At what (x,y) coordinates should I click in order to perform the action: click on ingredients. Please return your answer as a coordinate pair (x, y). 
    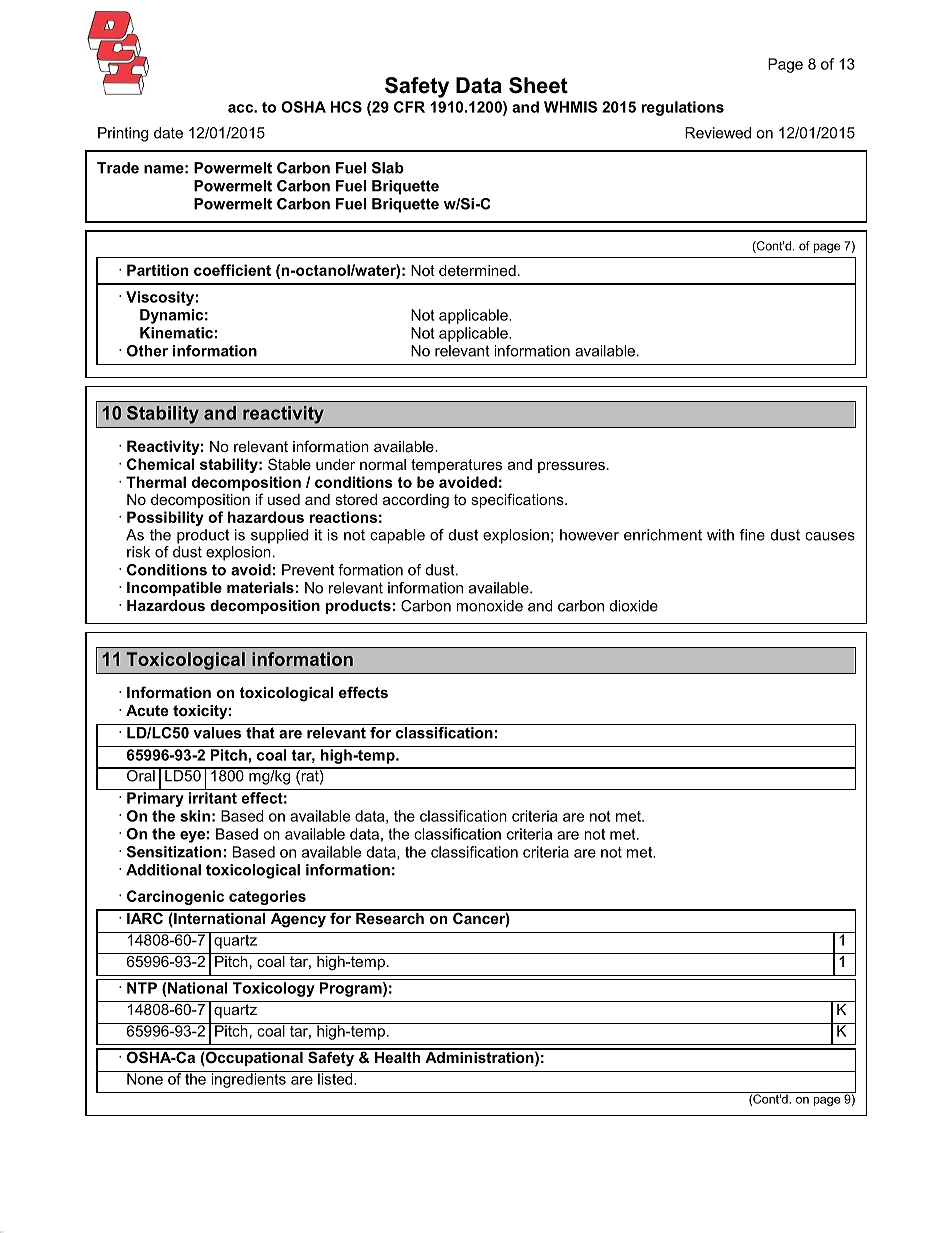
    Looking at the image, I should click on (248, 1079).
